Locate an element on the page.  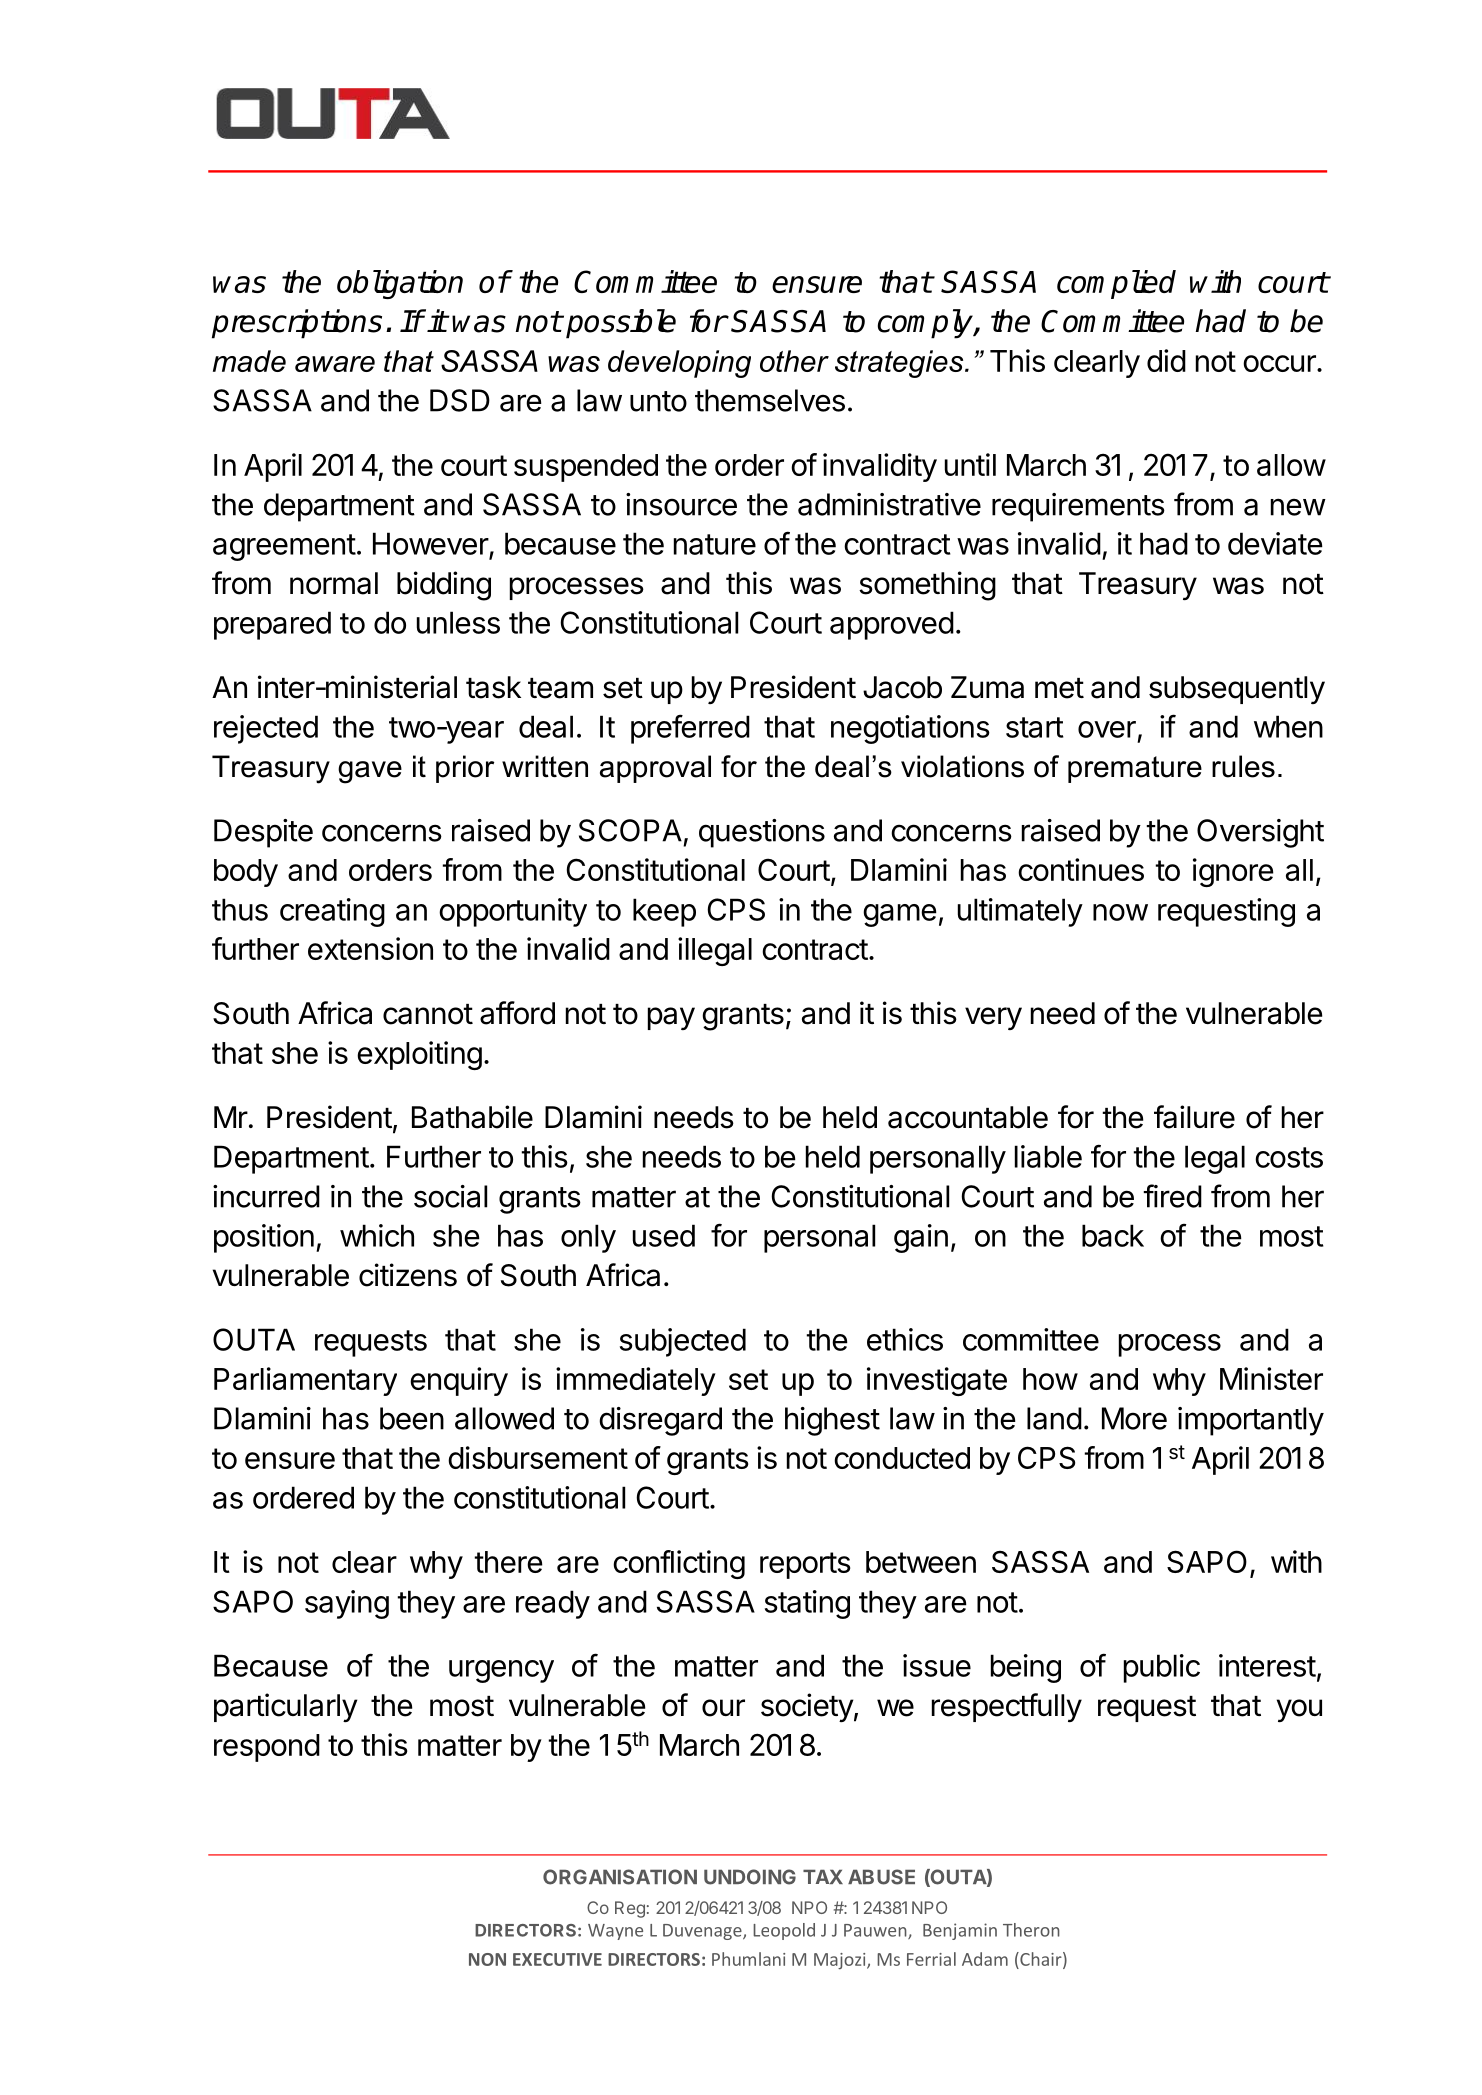
did is located at coordinates (1166, 360).
